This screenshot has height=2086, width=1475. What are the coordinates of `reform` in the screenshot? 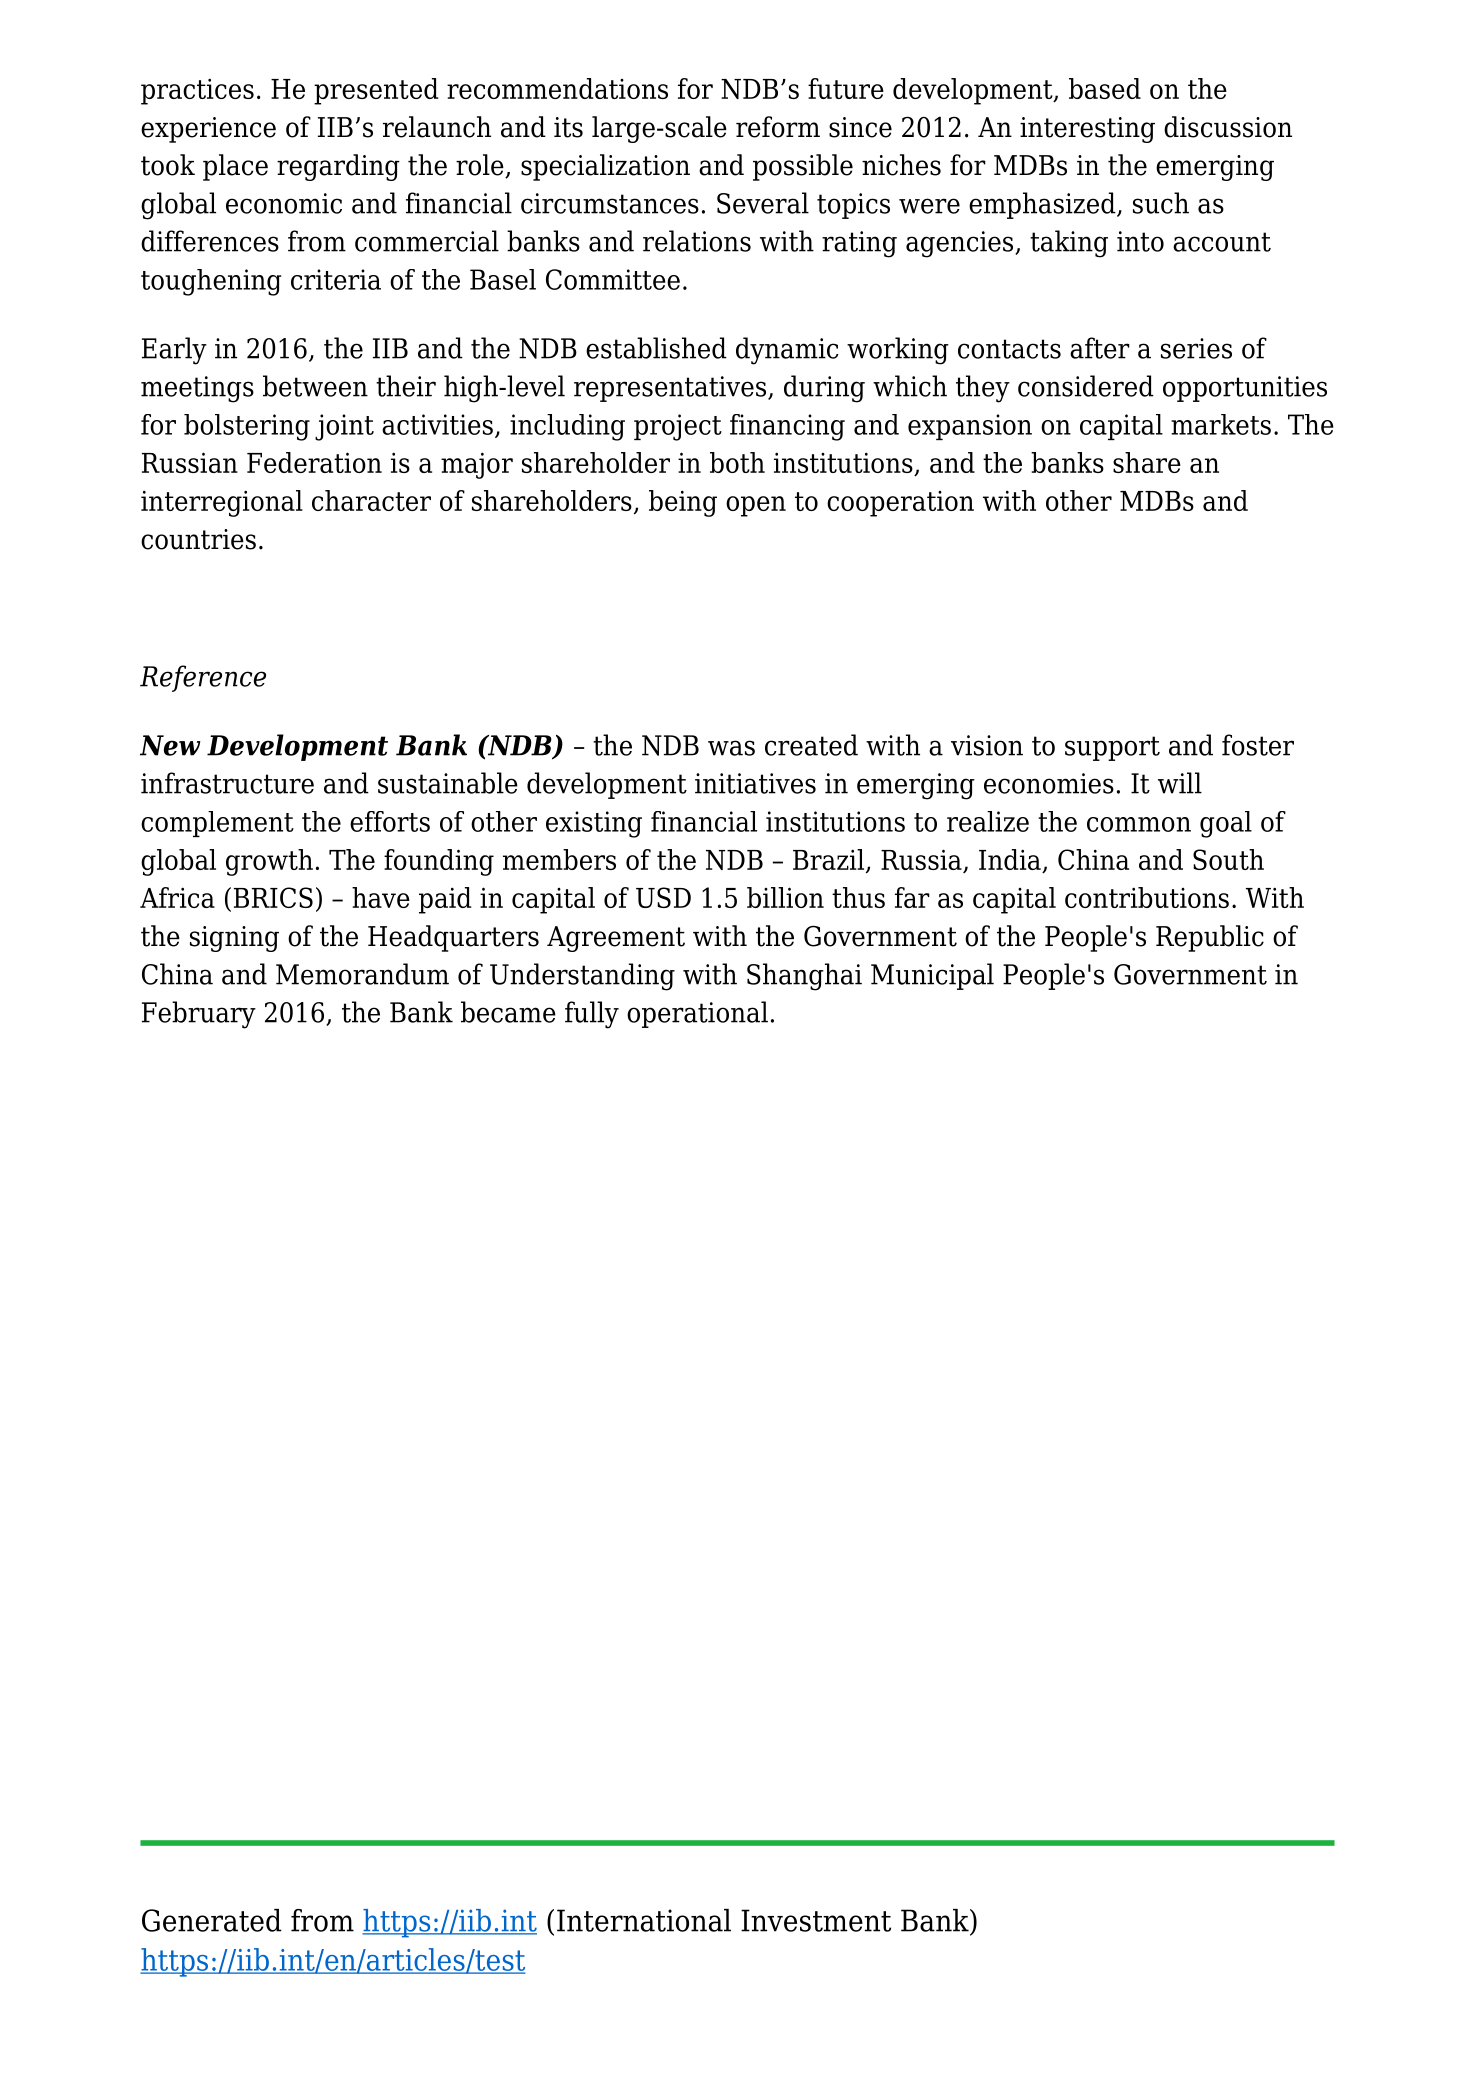 It's located at (778, 127).
